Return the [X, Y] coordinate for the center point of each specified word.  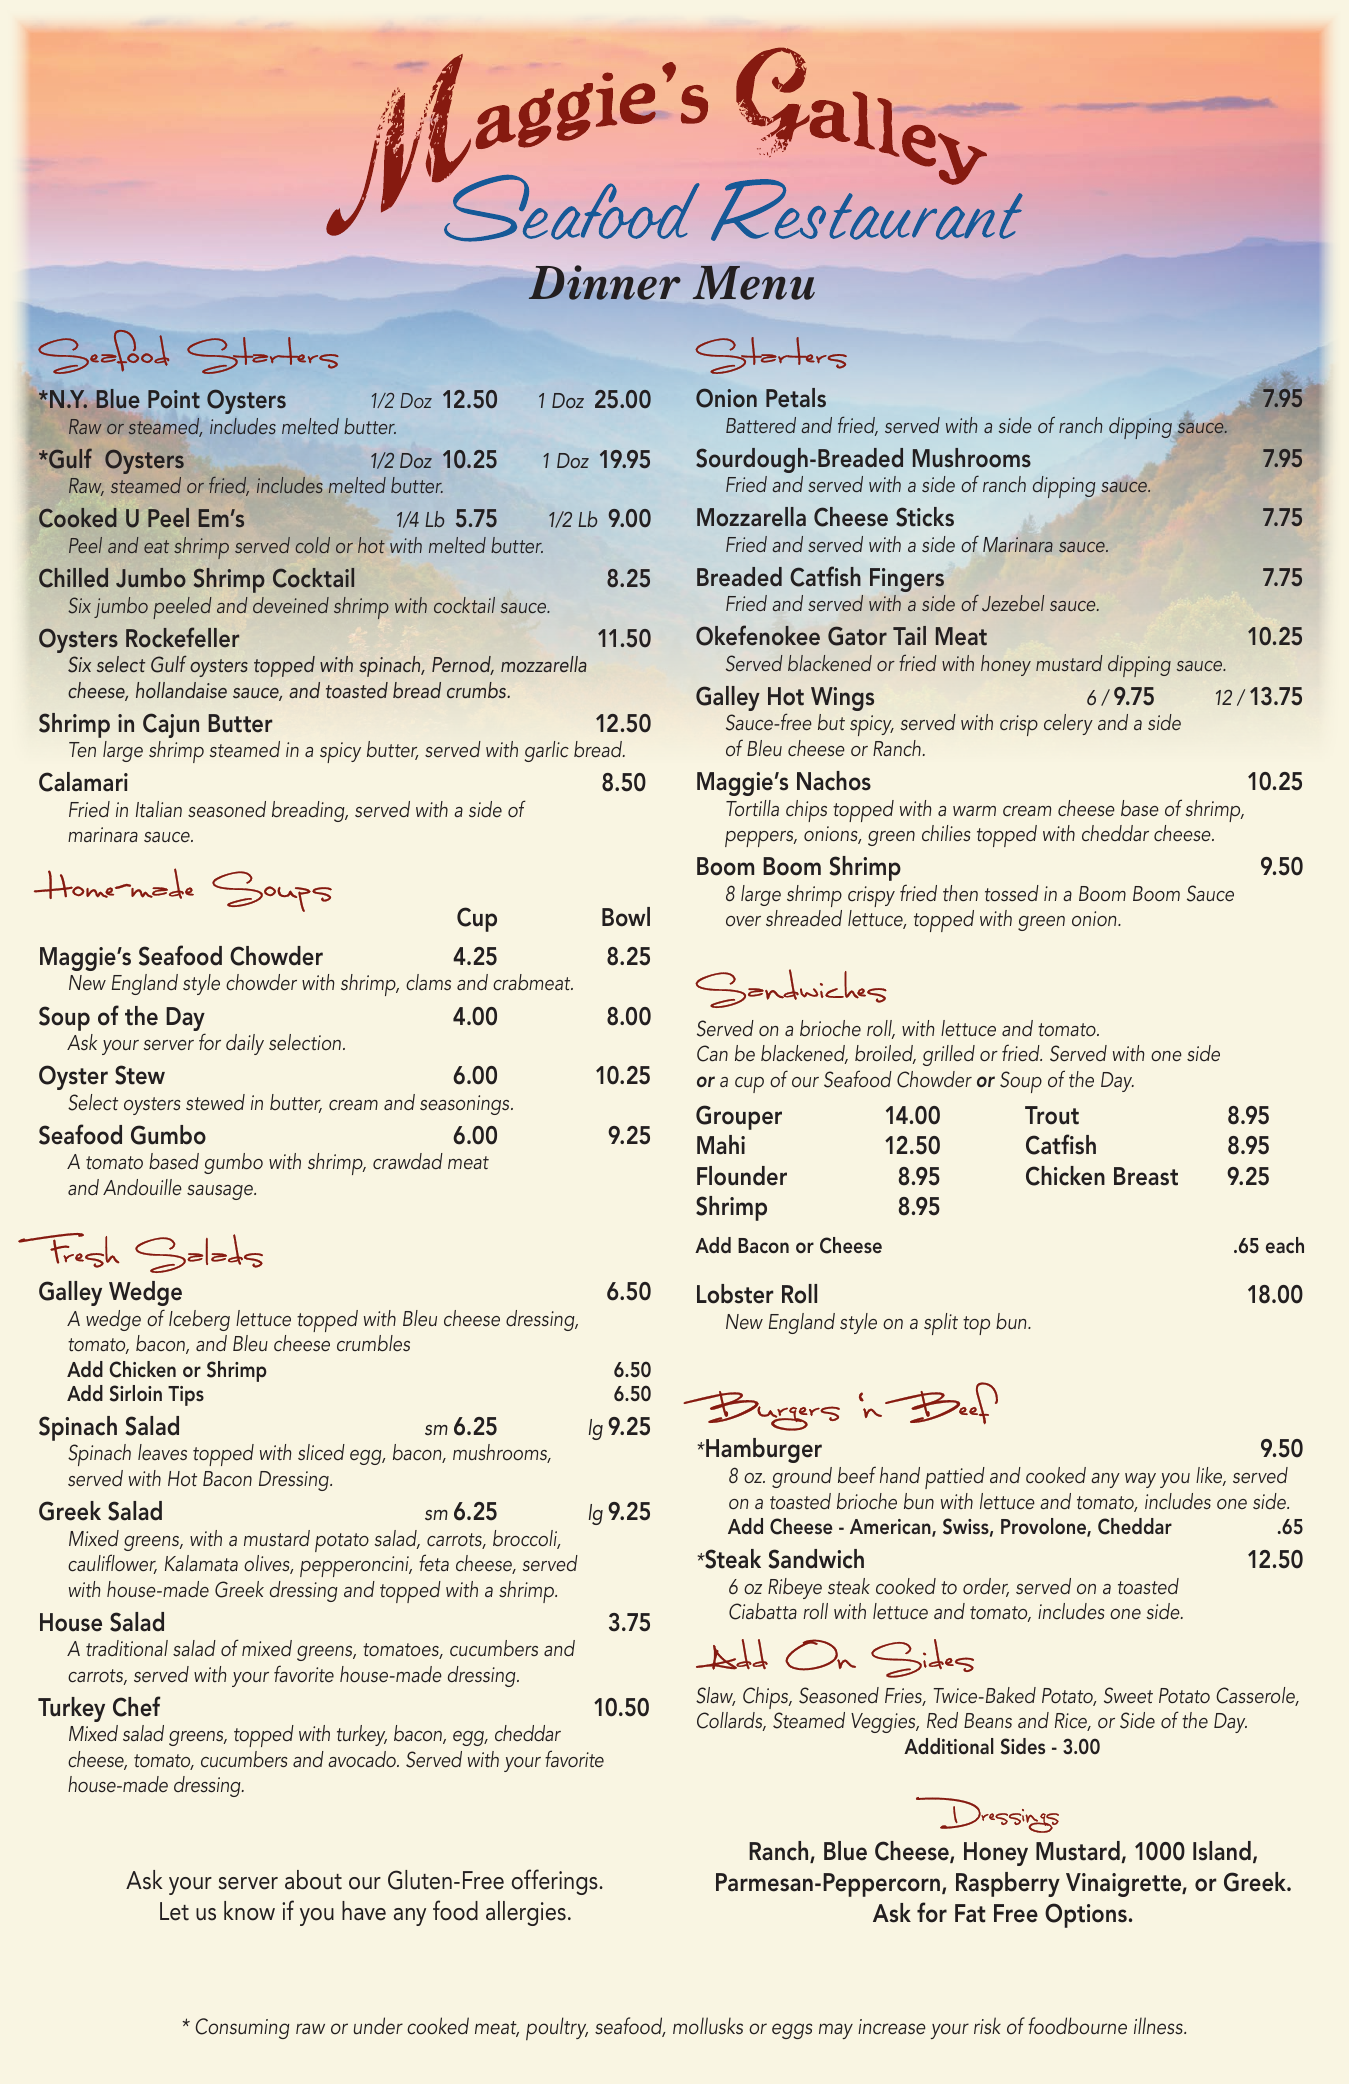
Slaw [715, 1696]
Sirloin [136, 1393]
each [1285, 1245]
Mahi [721, 1145]
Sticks [925, 517]
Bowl [626, 917]
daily [245, 1044]
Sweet [1128, 1695]
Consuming [242, 2028]
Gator [857, 636]
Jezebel [1013, 603]
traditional [127, 1648]
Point [174, 399]
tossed [1012, 893]
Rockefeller [182, 637]
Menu [754, 283]
